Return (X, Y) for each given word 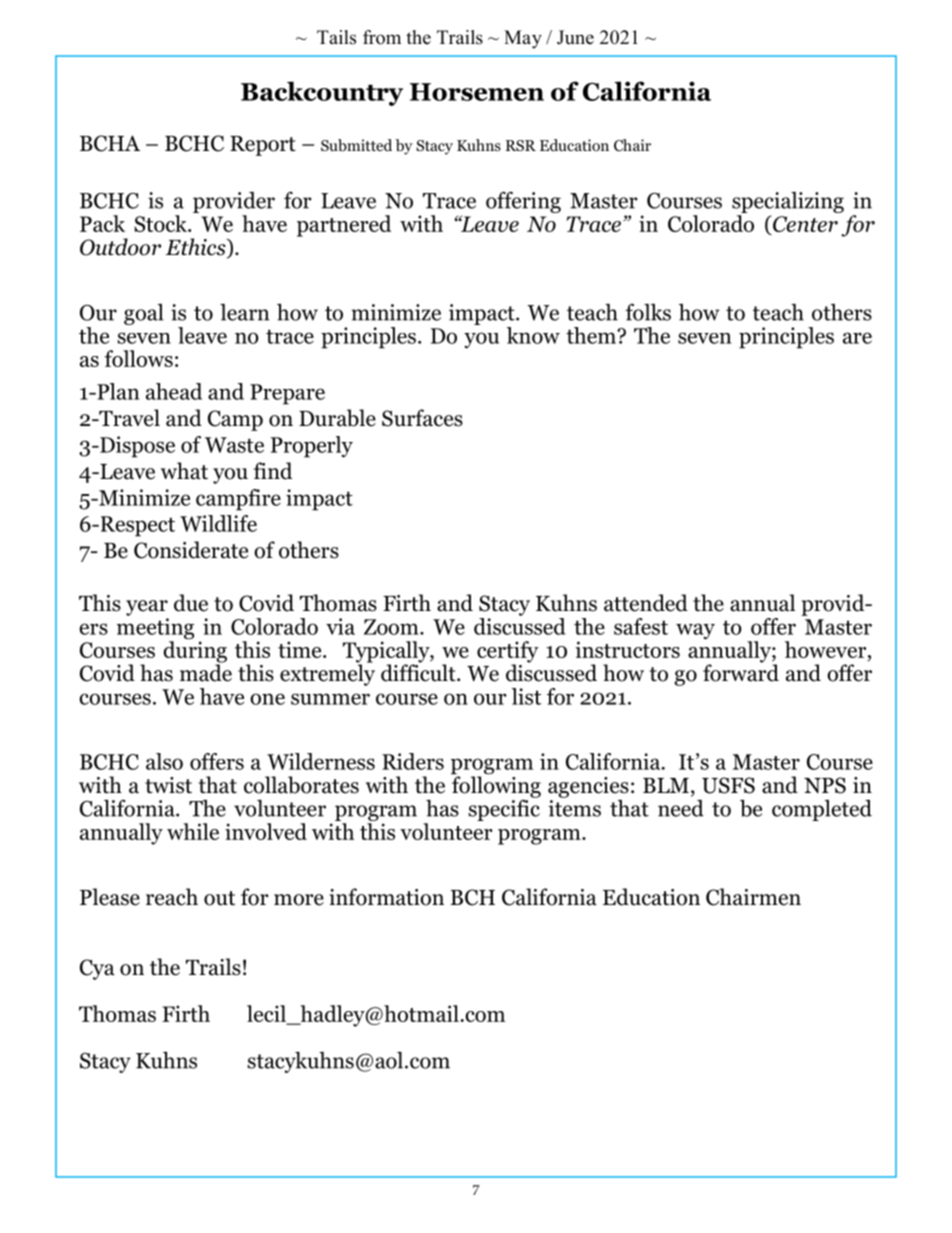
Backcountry (322, 93)
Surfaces (422, 418)
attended (646, 603)
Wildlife (218, 523)
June (575, 37)
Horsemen (477, 92)
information (386, 897)
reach (172, 897)
